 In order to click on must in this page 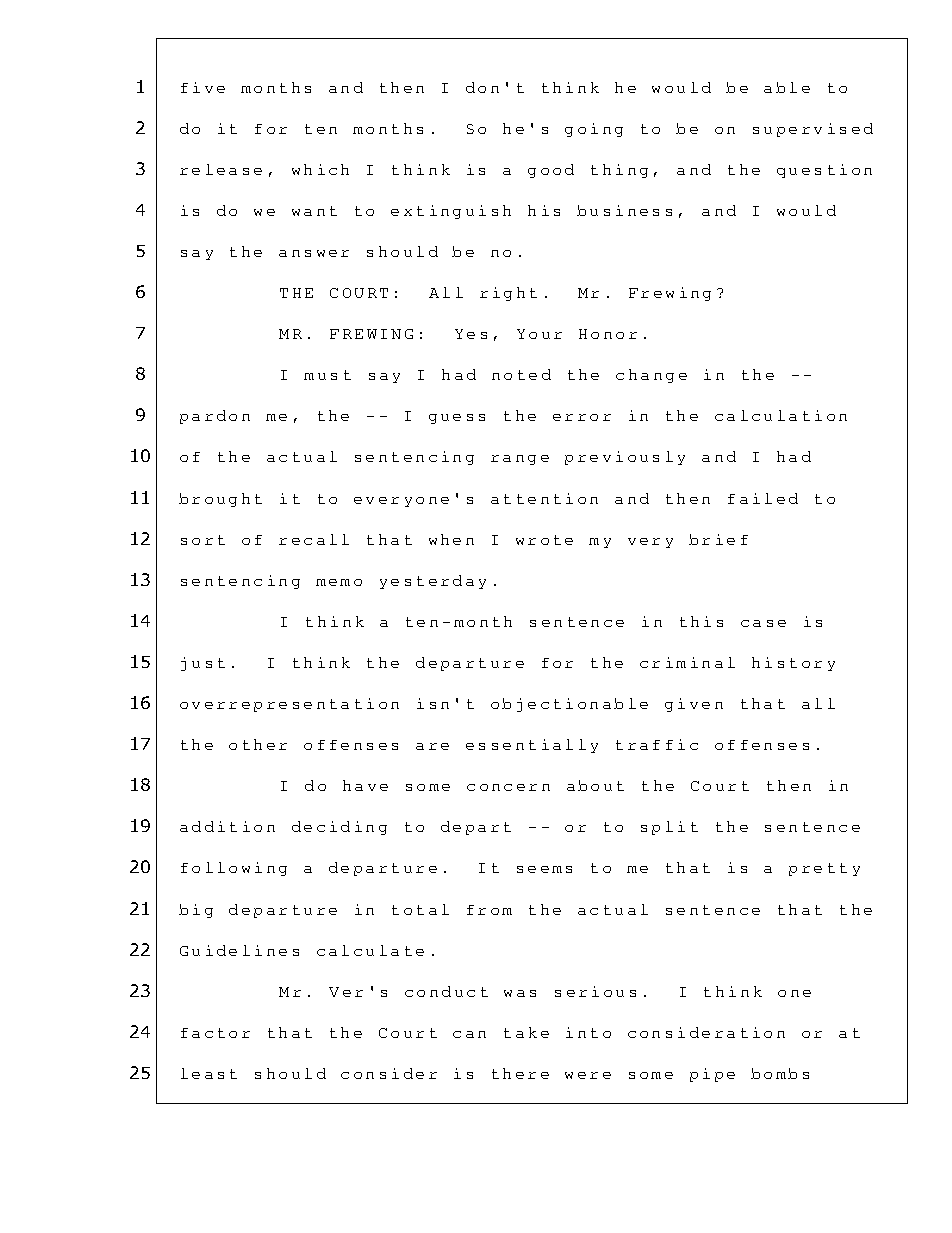, I will do `click(327, 375)`.
